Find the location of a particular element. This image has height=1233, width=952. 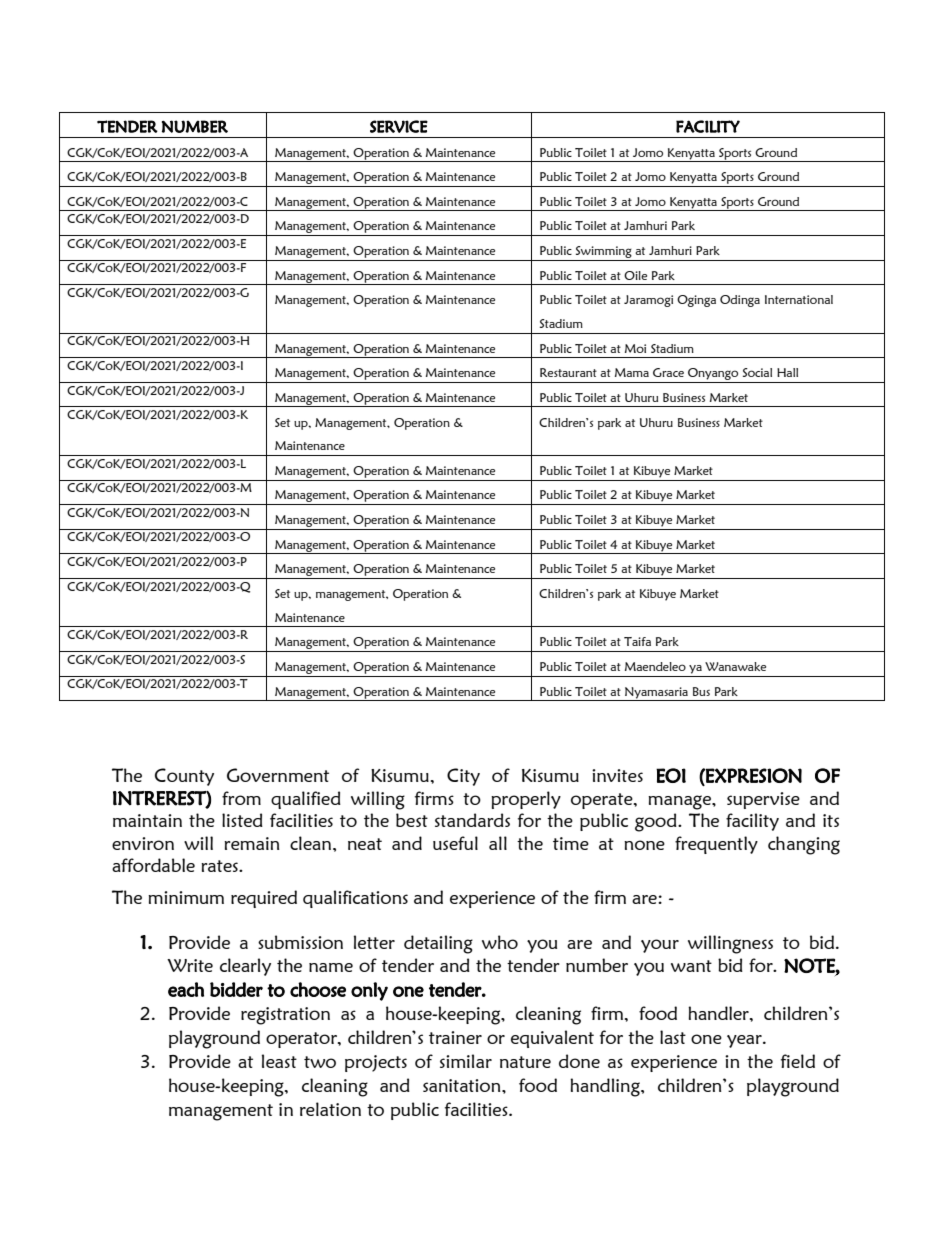

Government is located at coordinates (278, 775).
